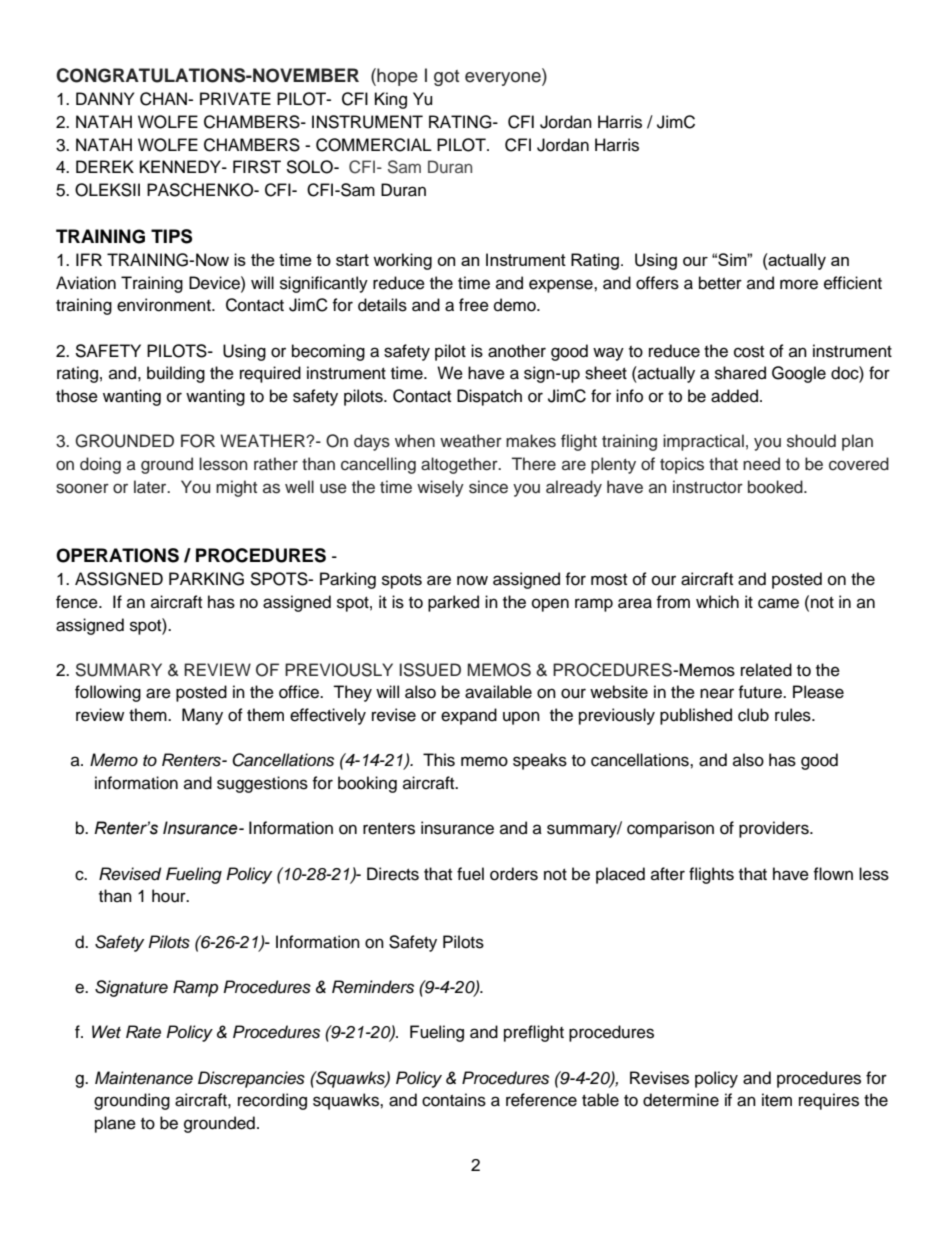 The image size is (952, 1233). What do you see at coordinates (454, 1100) in the screenshot?
I see `contains` at bounding box center [454, 1100].
